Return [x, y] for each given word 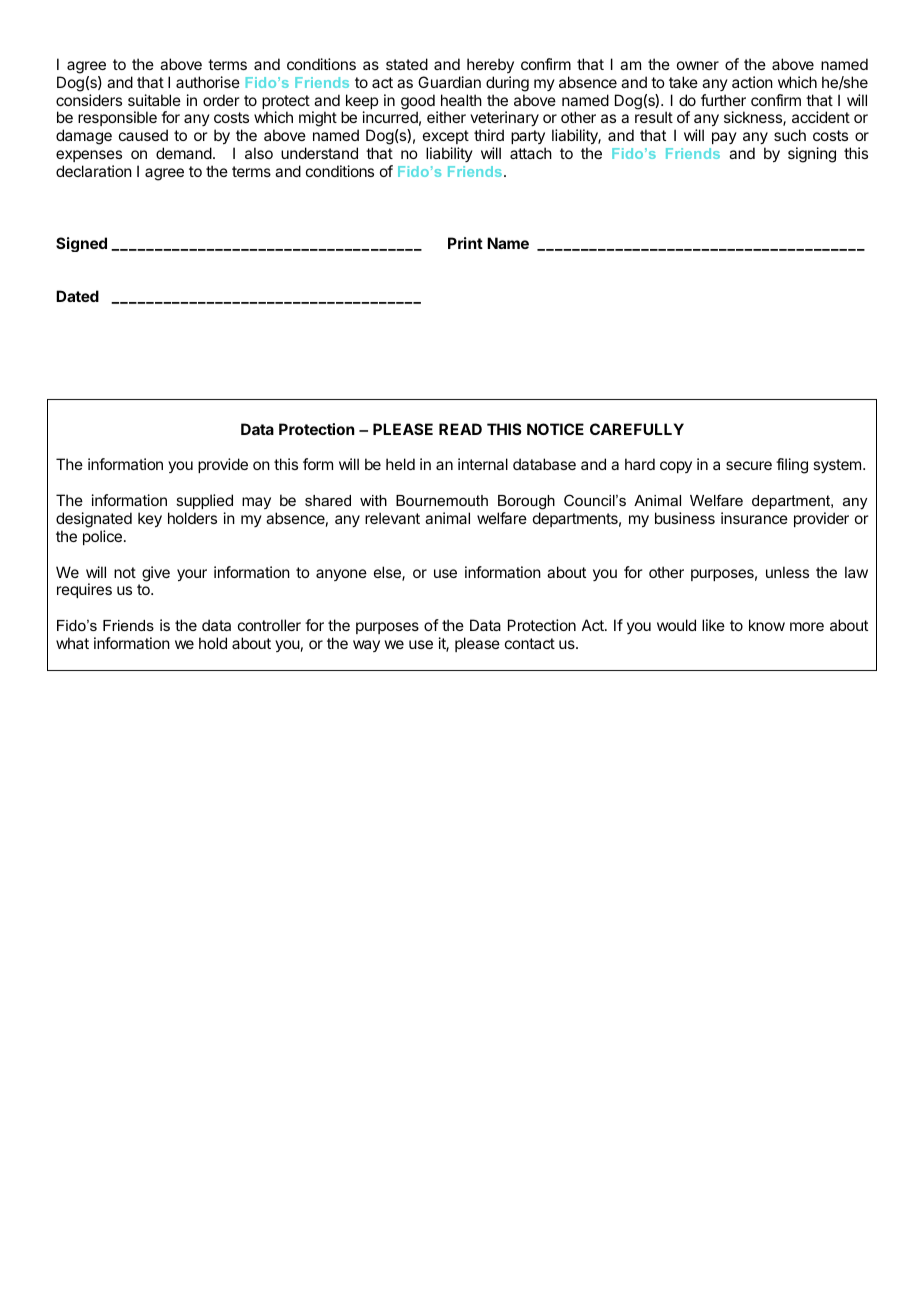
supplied [204, 501]
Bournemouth [442, 500]
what [72, 643]
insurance [754, 518]
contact [530, 643]
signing [812, 155]
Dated [77, 296]
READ [460, 429]
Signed [81, 244]
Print [465, 243]
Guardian [449, 82]
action [752, 82]
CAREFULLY [637, 429]
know [767, 625]
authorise [208, 82]
